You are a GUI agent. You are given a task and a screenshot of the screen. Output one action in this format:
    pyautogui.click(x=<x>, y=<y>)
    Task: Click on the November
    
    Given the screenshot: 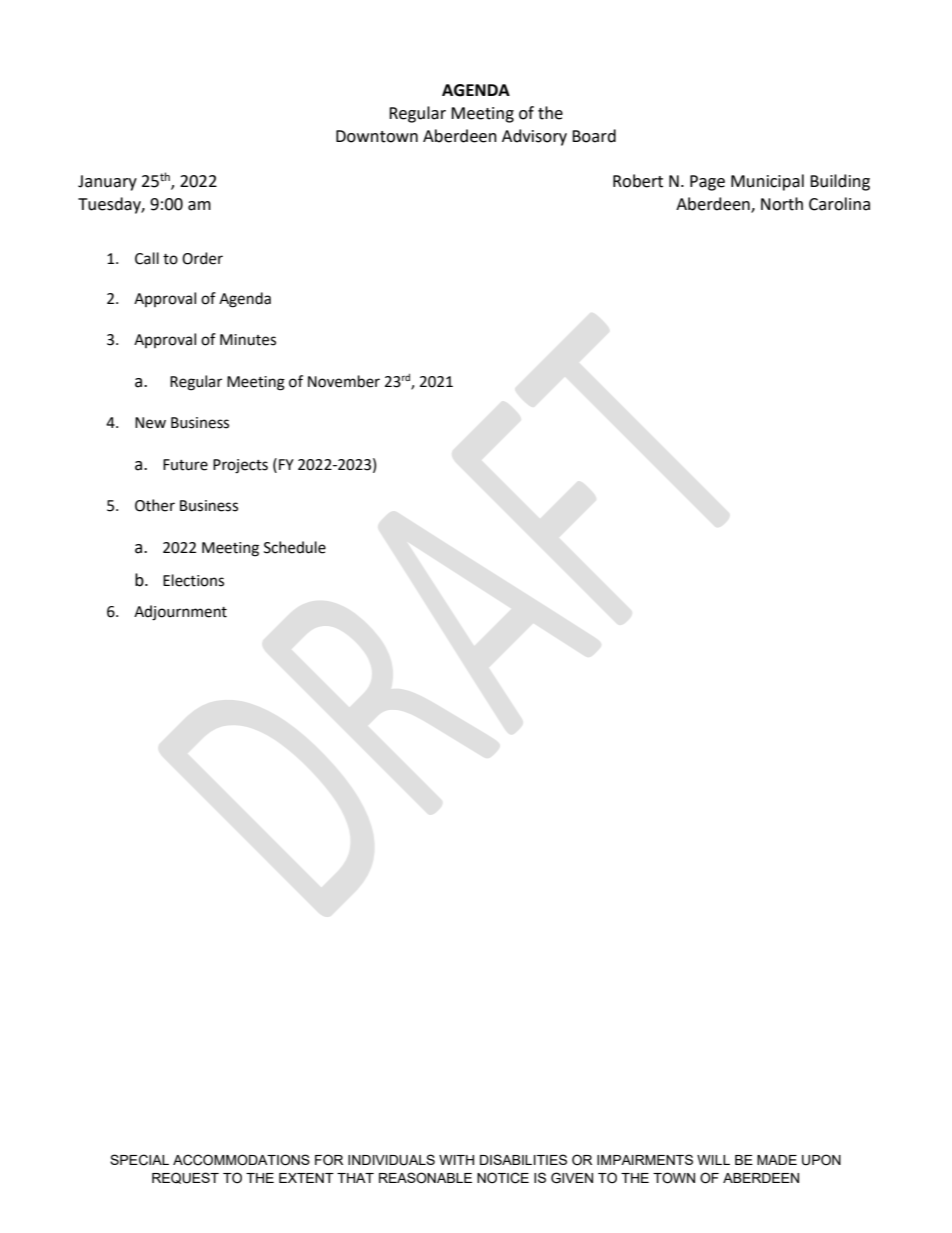 What is the action you would take?
    pyautogui.click(x=344, y=381)
